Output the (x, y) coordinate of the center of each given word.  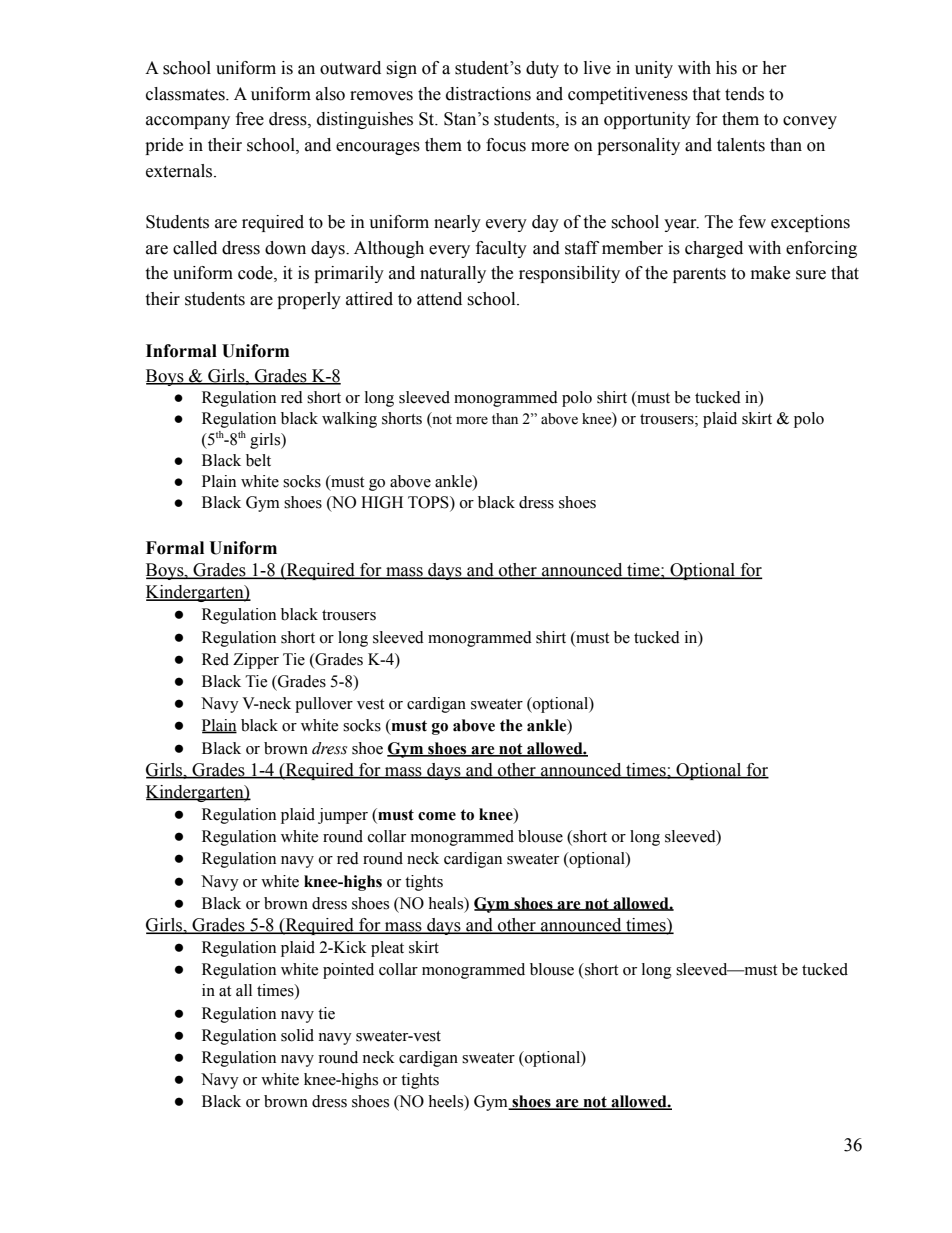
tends (744, 94)
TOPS (429, 503)
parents (699, 275)
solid (297, 1035)
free (250, 119)
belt (258, 460)
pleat (387, 949)
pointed (348, 971)
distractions (488, 94)
